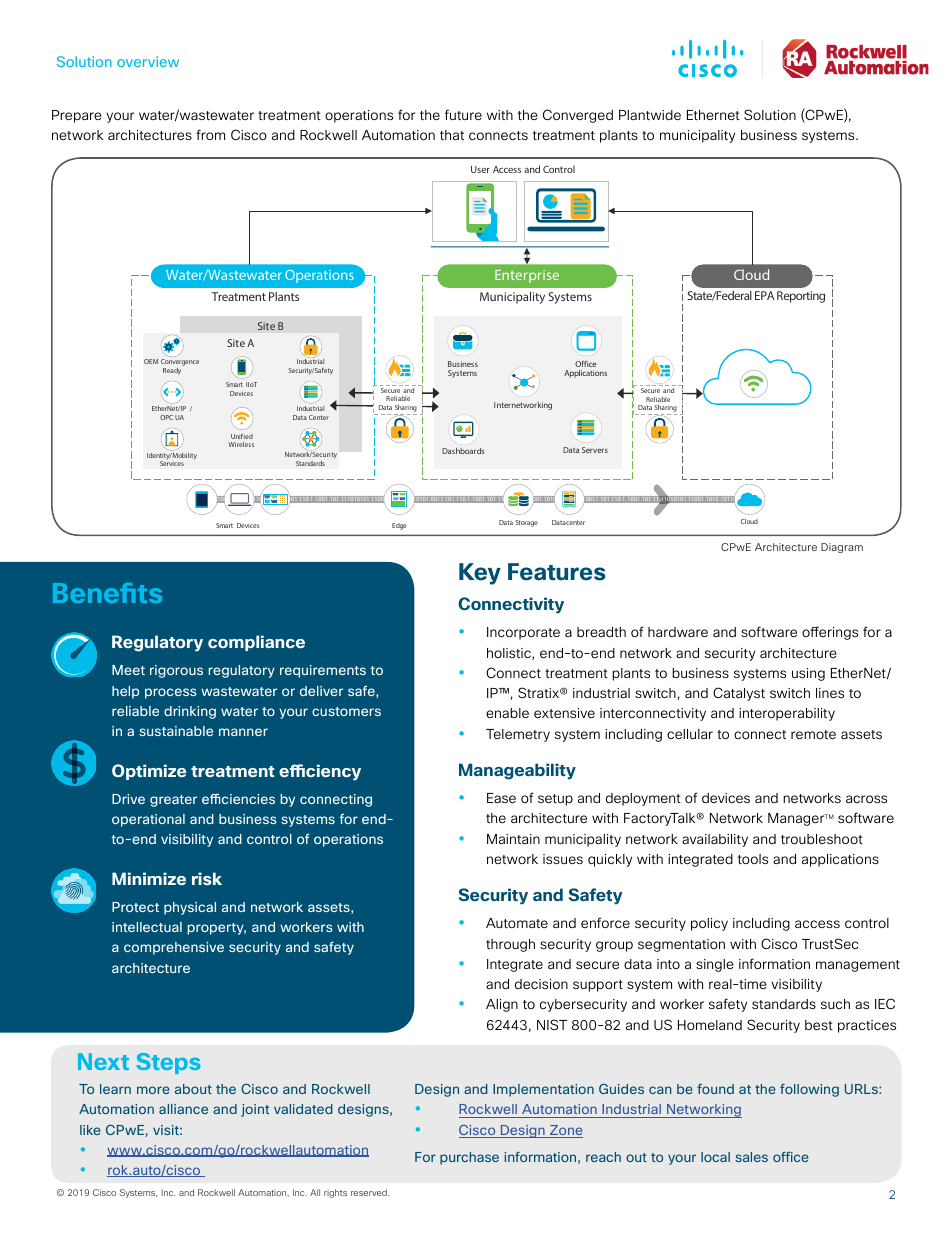 The width and height of the document is (952, 1233). What do you see at coordinates (527, 523) in the document?
I see `Storage` at bounding box center [527, 523].
